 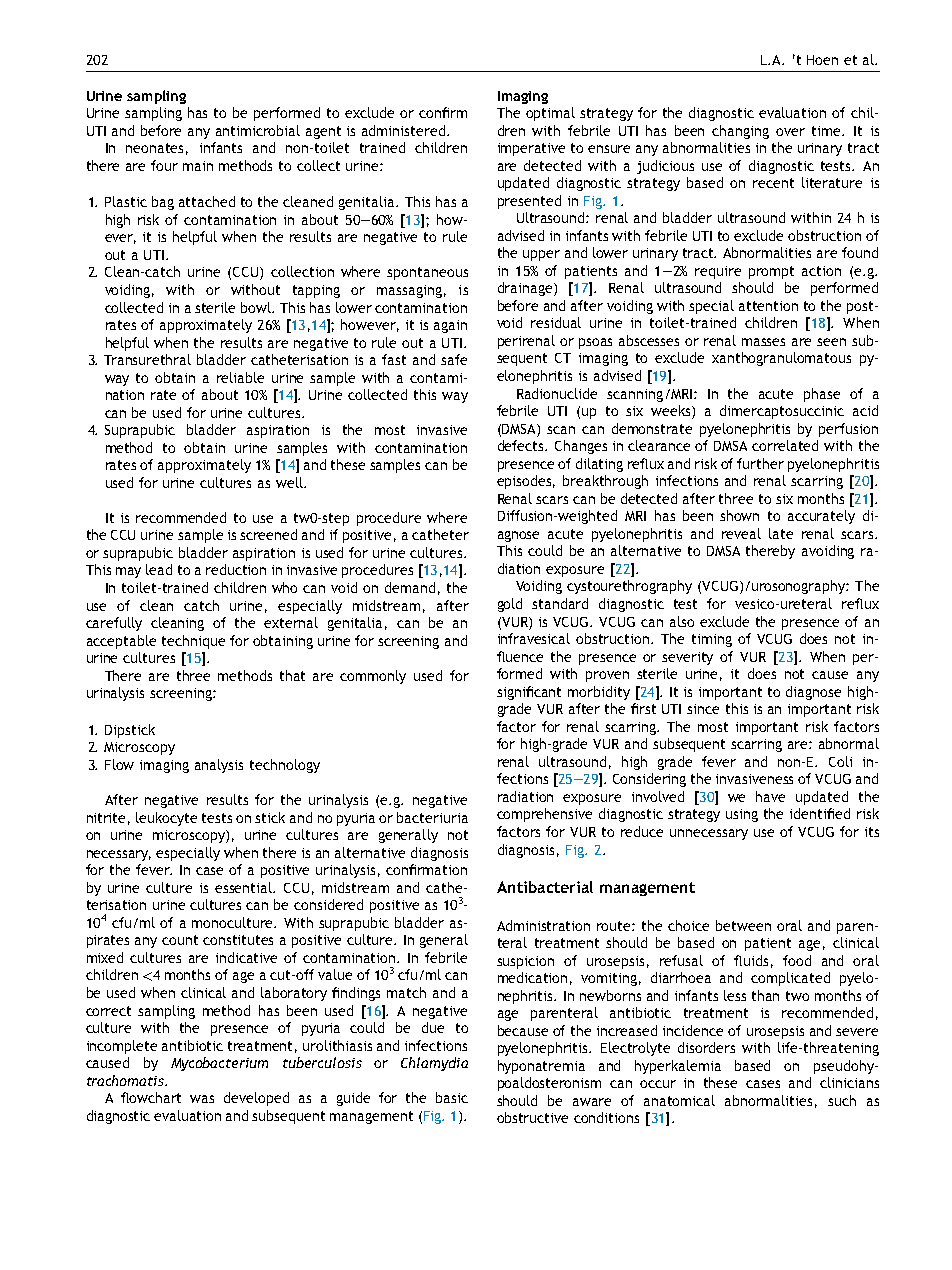 What do you see at coordinates (202, 1099) in the page?
I see `was` at bounding box center [202, 1099].
